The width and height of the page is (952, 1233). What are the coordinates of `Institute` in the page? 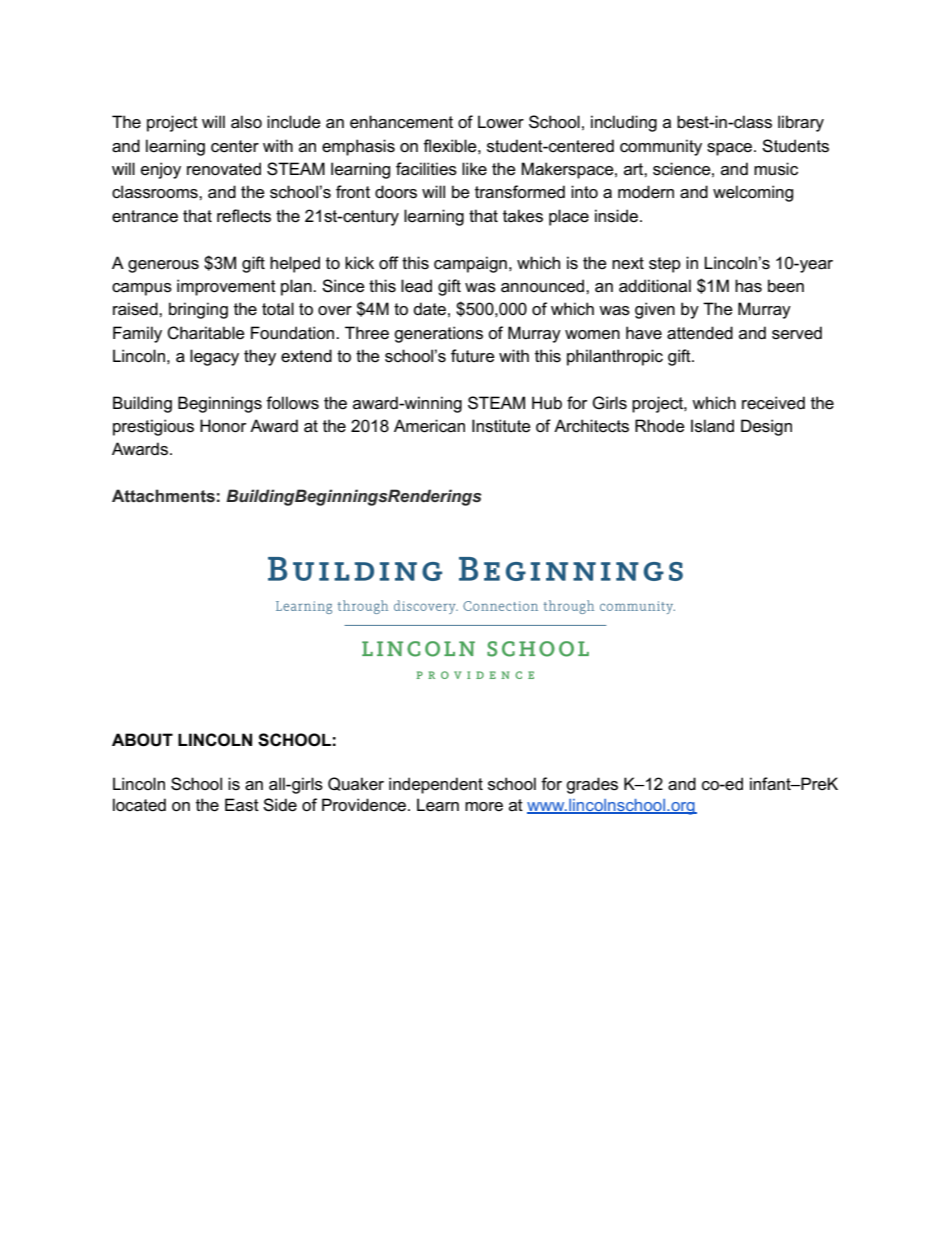 It's located at (501, 426).
